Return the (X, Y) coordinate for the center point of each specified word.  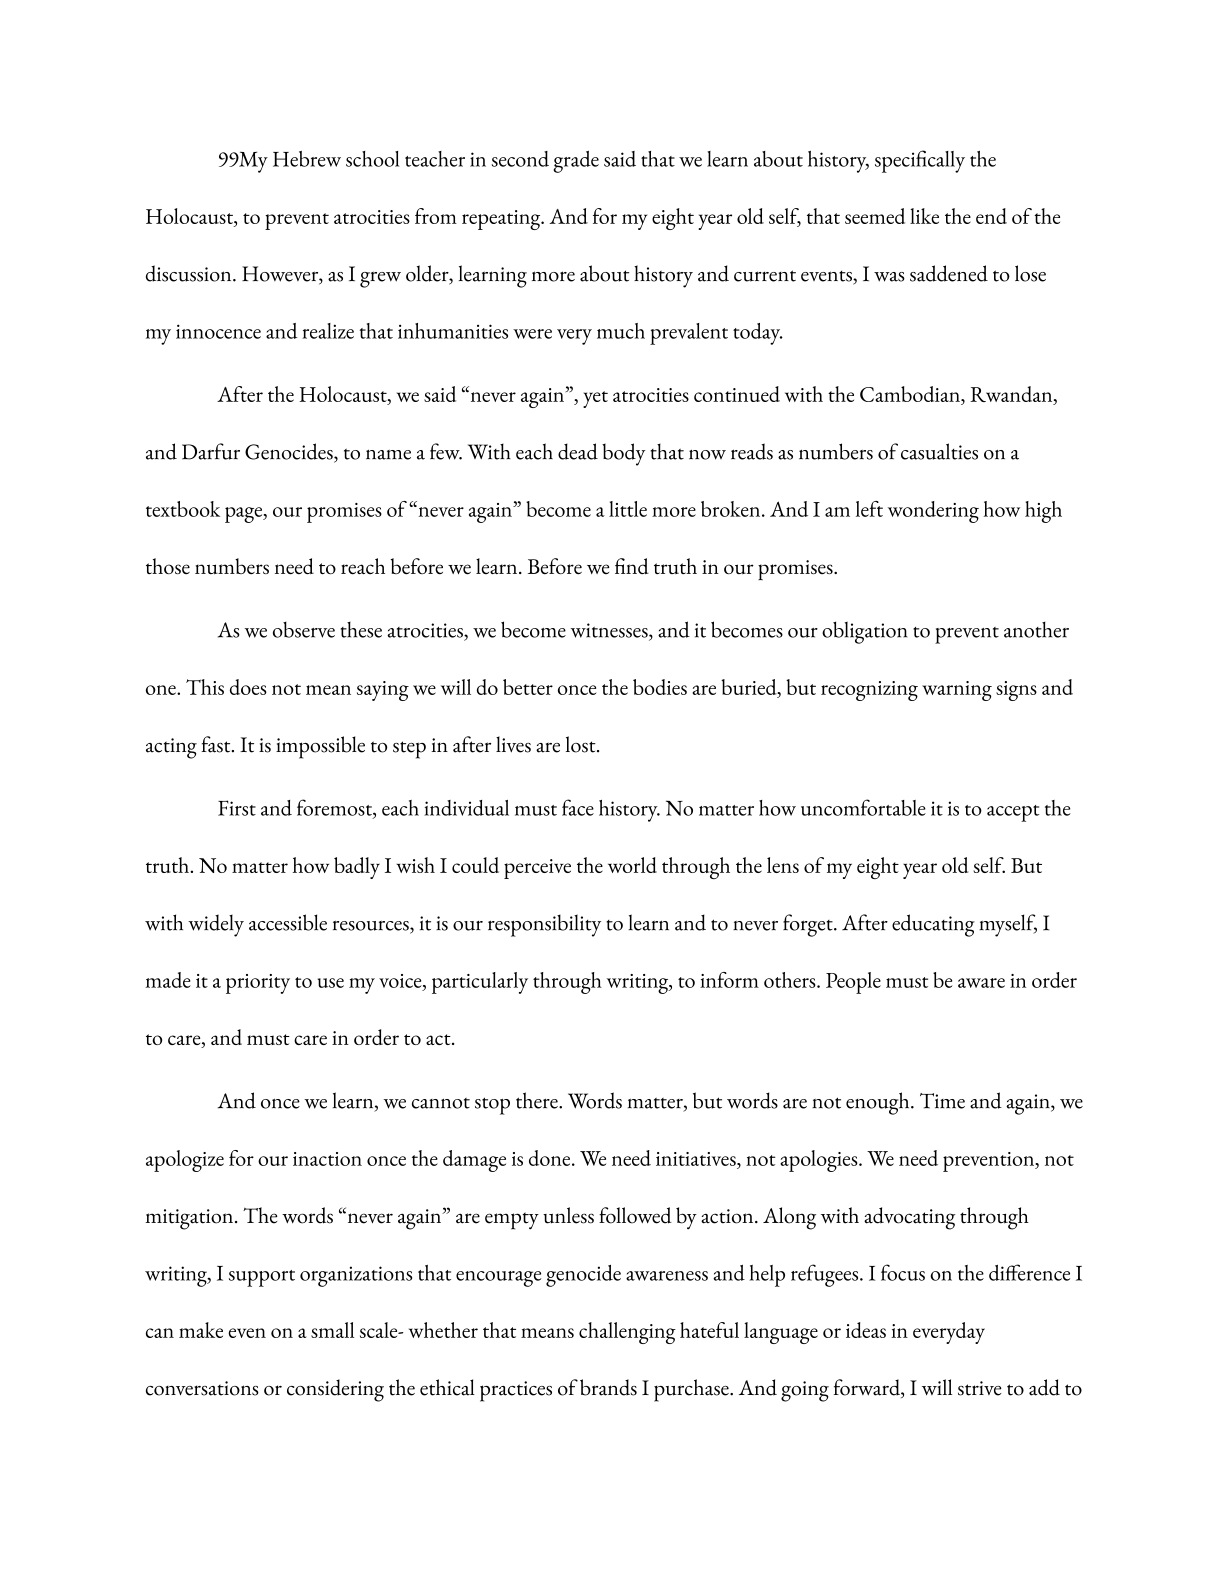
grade (576, 162)
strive (980, 1388)
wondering (933, 512)
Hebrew (307, 159)
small (332, 1330)
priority (258, 984)
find (632, 566)
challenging (627, 1333)
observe (304, 630)
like (924, 216)
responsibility (544, 925)
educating (933, 925)
